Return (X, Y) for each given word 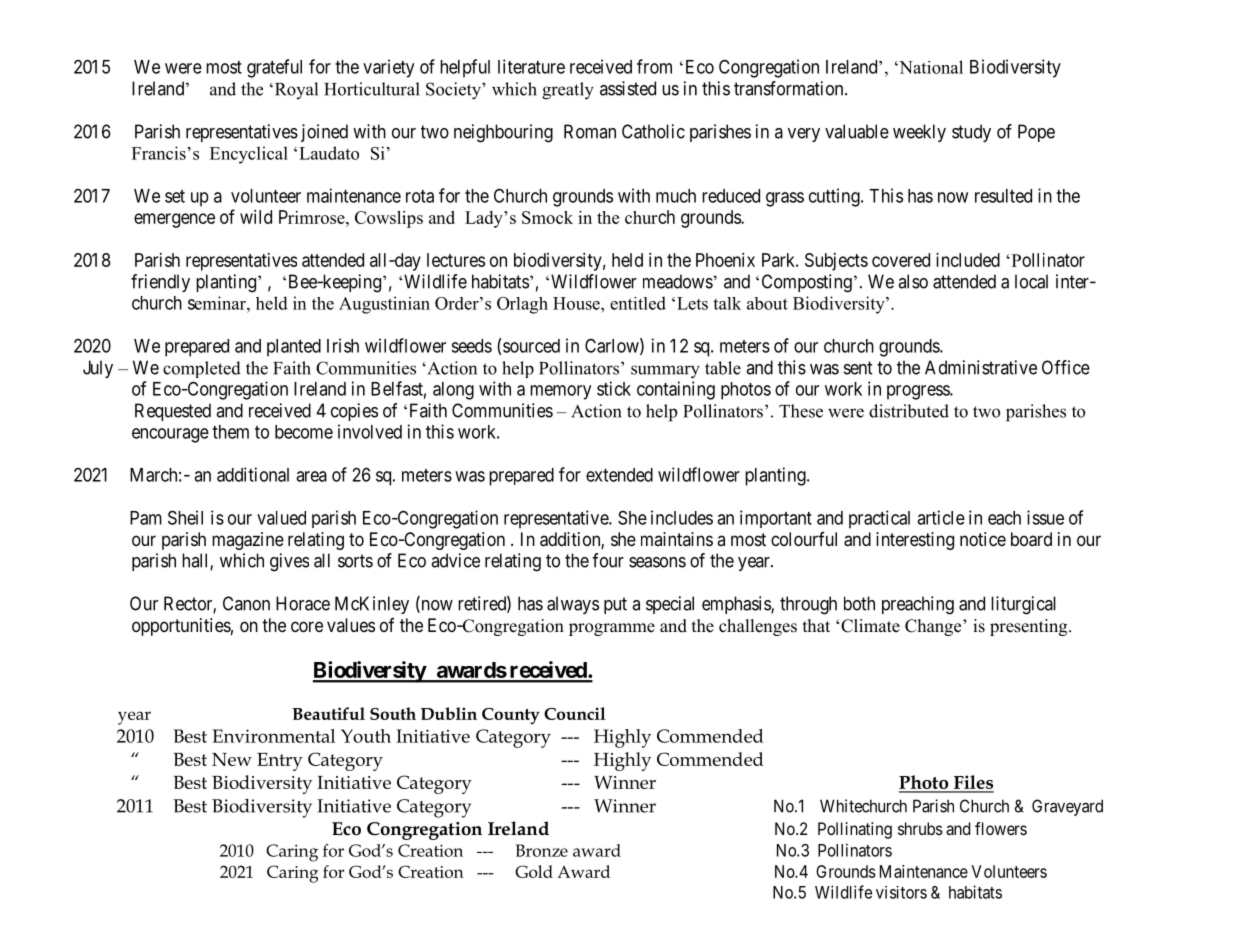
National (930, 67)
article (941, 517)
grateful (274, 68)
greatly (568, 91)
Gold (534, 871)
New (232, 759)
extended (619, 475)
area (311, 476)
